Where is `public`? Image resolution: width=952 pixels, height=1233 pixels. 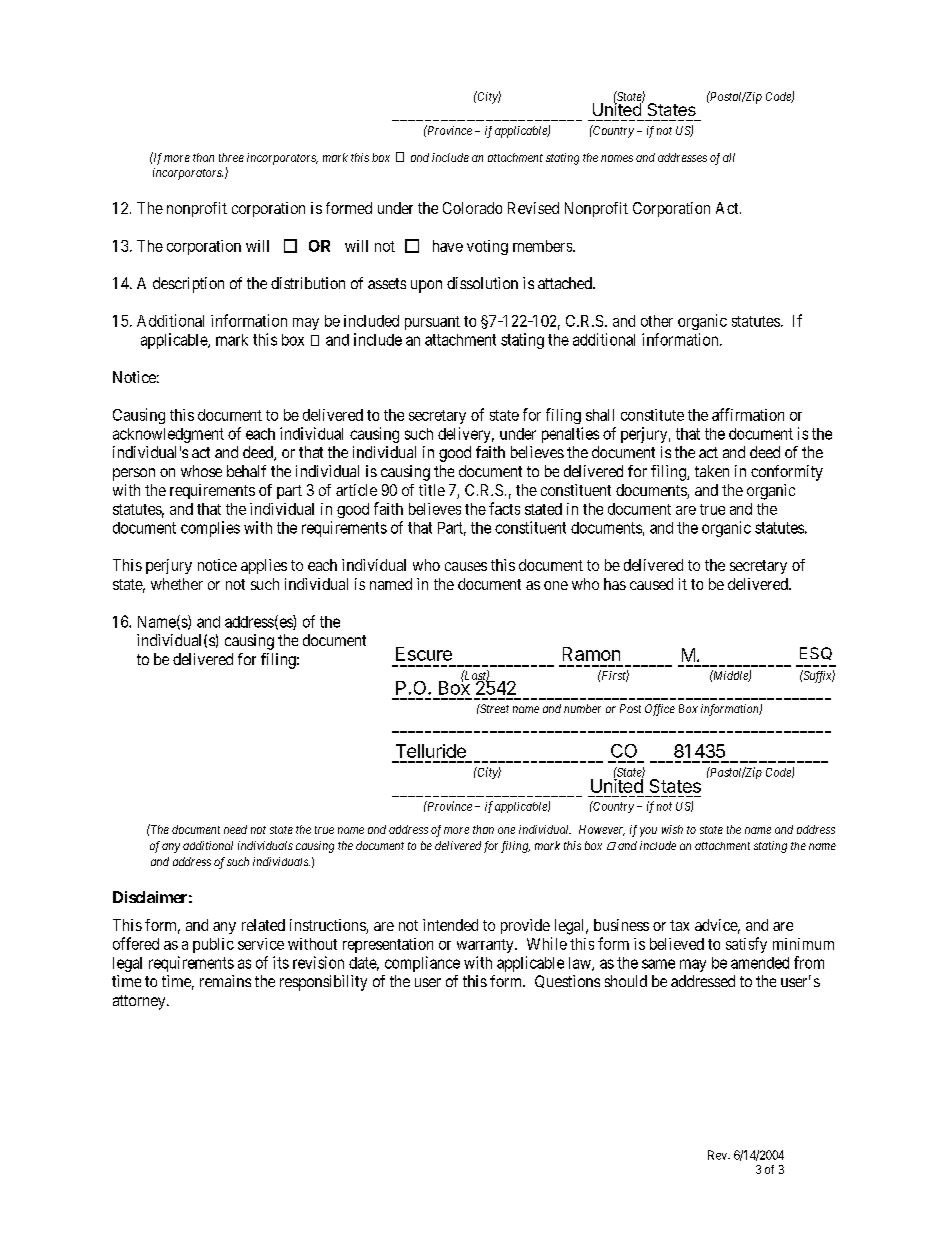 public is located at coordinates (213, 945).
